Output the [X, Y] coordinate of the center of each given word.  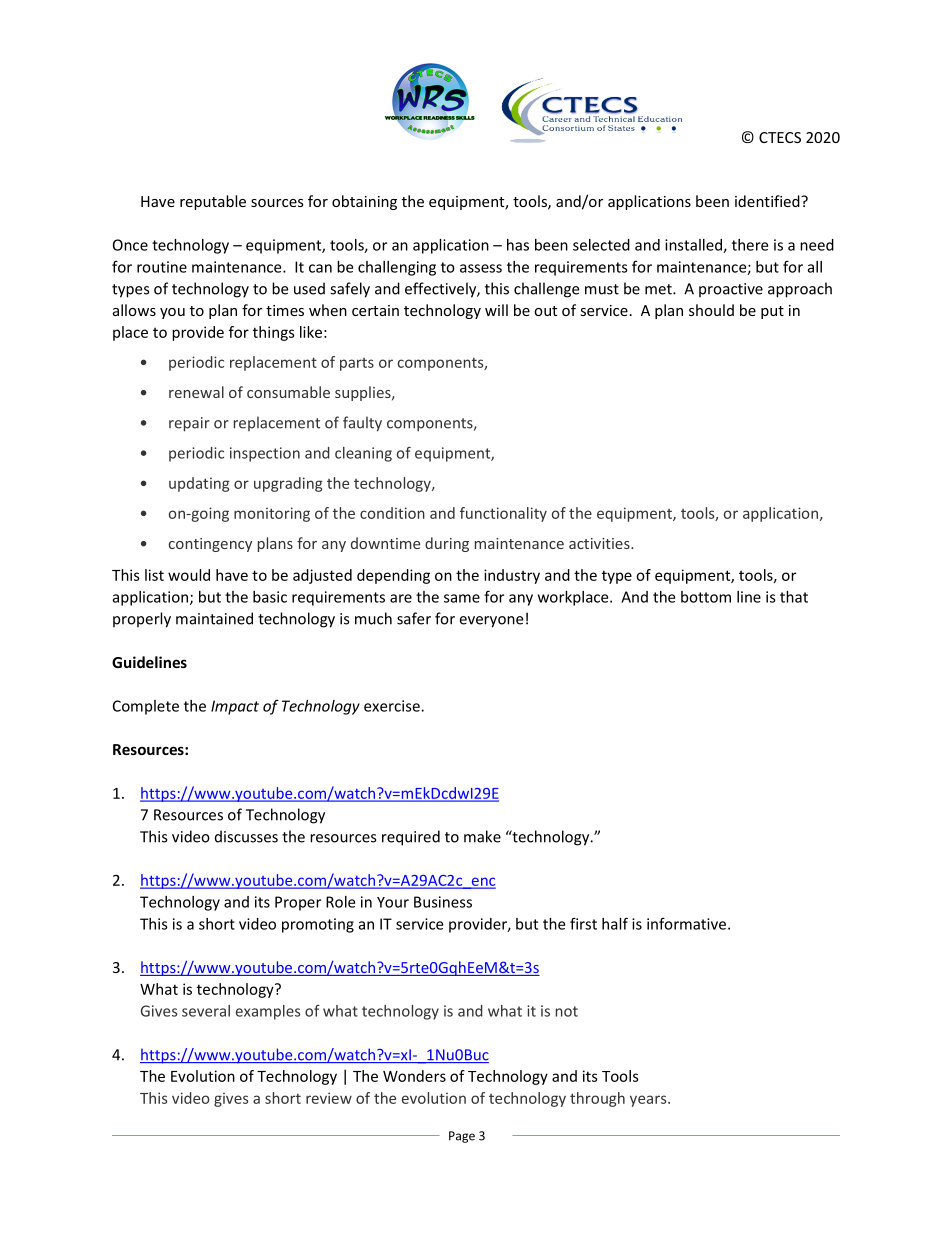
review [329, 1098]
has [518, 245]
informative [688, 923]
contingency [210, 545]
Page [462, 1137]
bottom [706, 597]
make [482, 836]
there [750, 245]
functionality [503, 514]
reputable [213, 202]
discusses [246, 836]
